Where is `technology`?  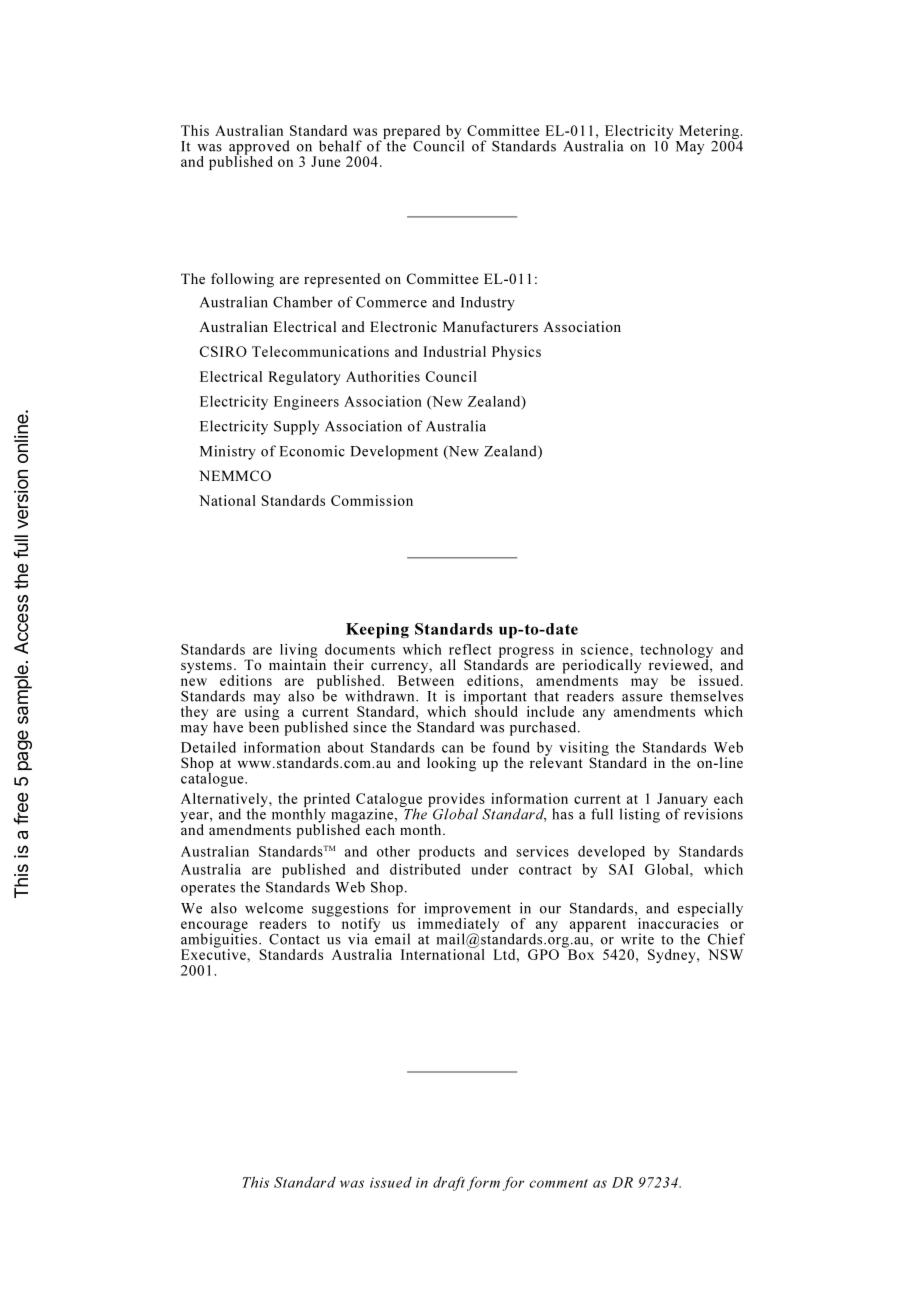
technology is located at coordinates (676, 652).
